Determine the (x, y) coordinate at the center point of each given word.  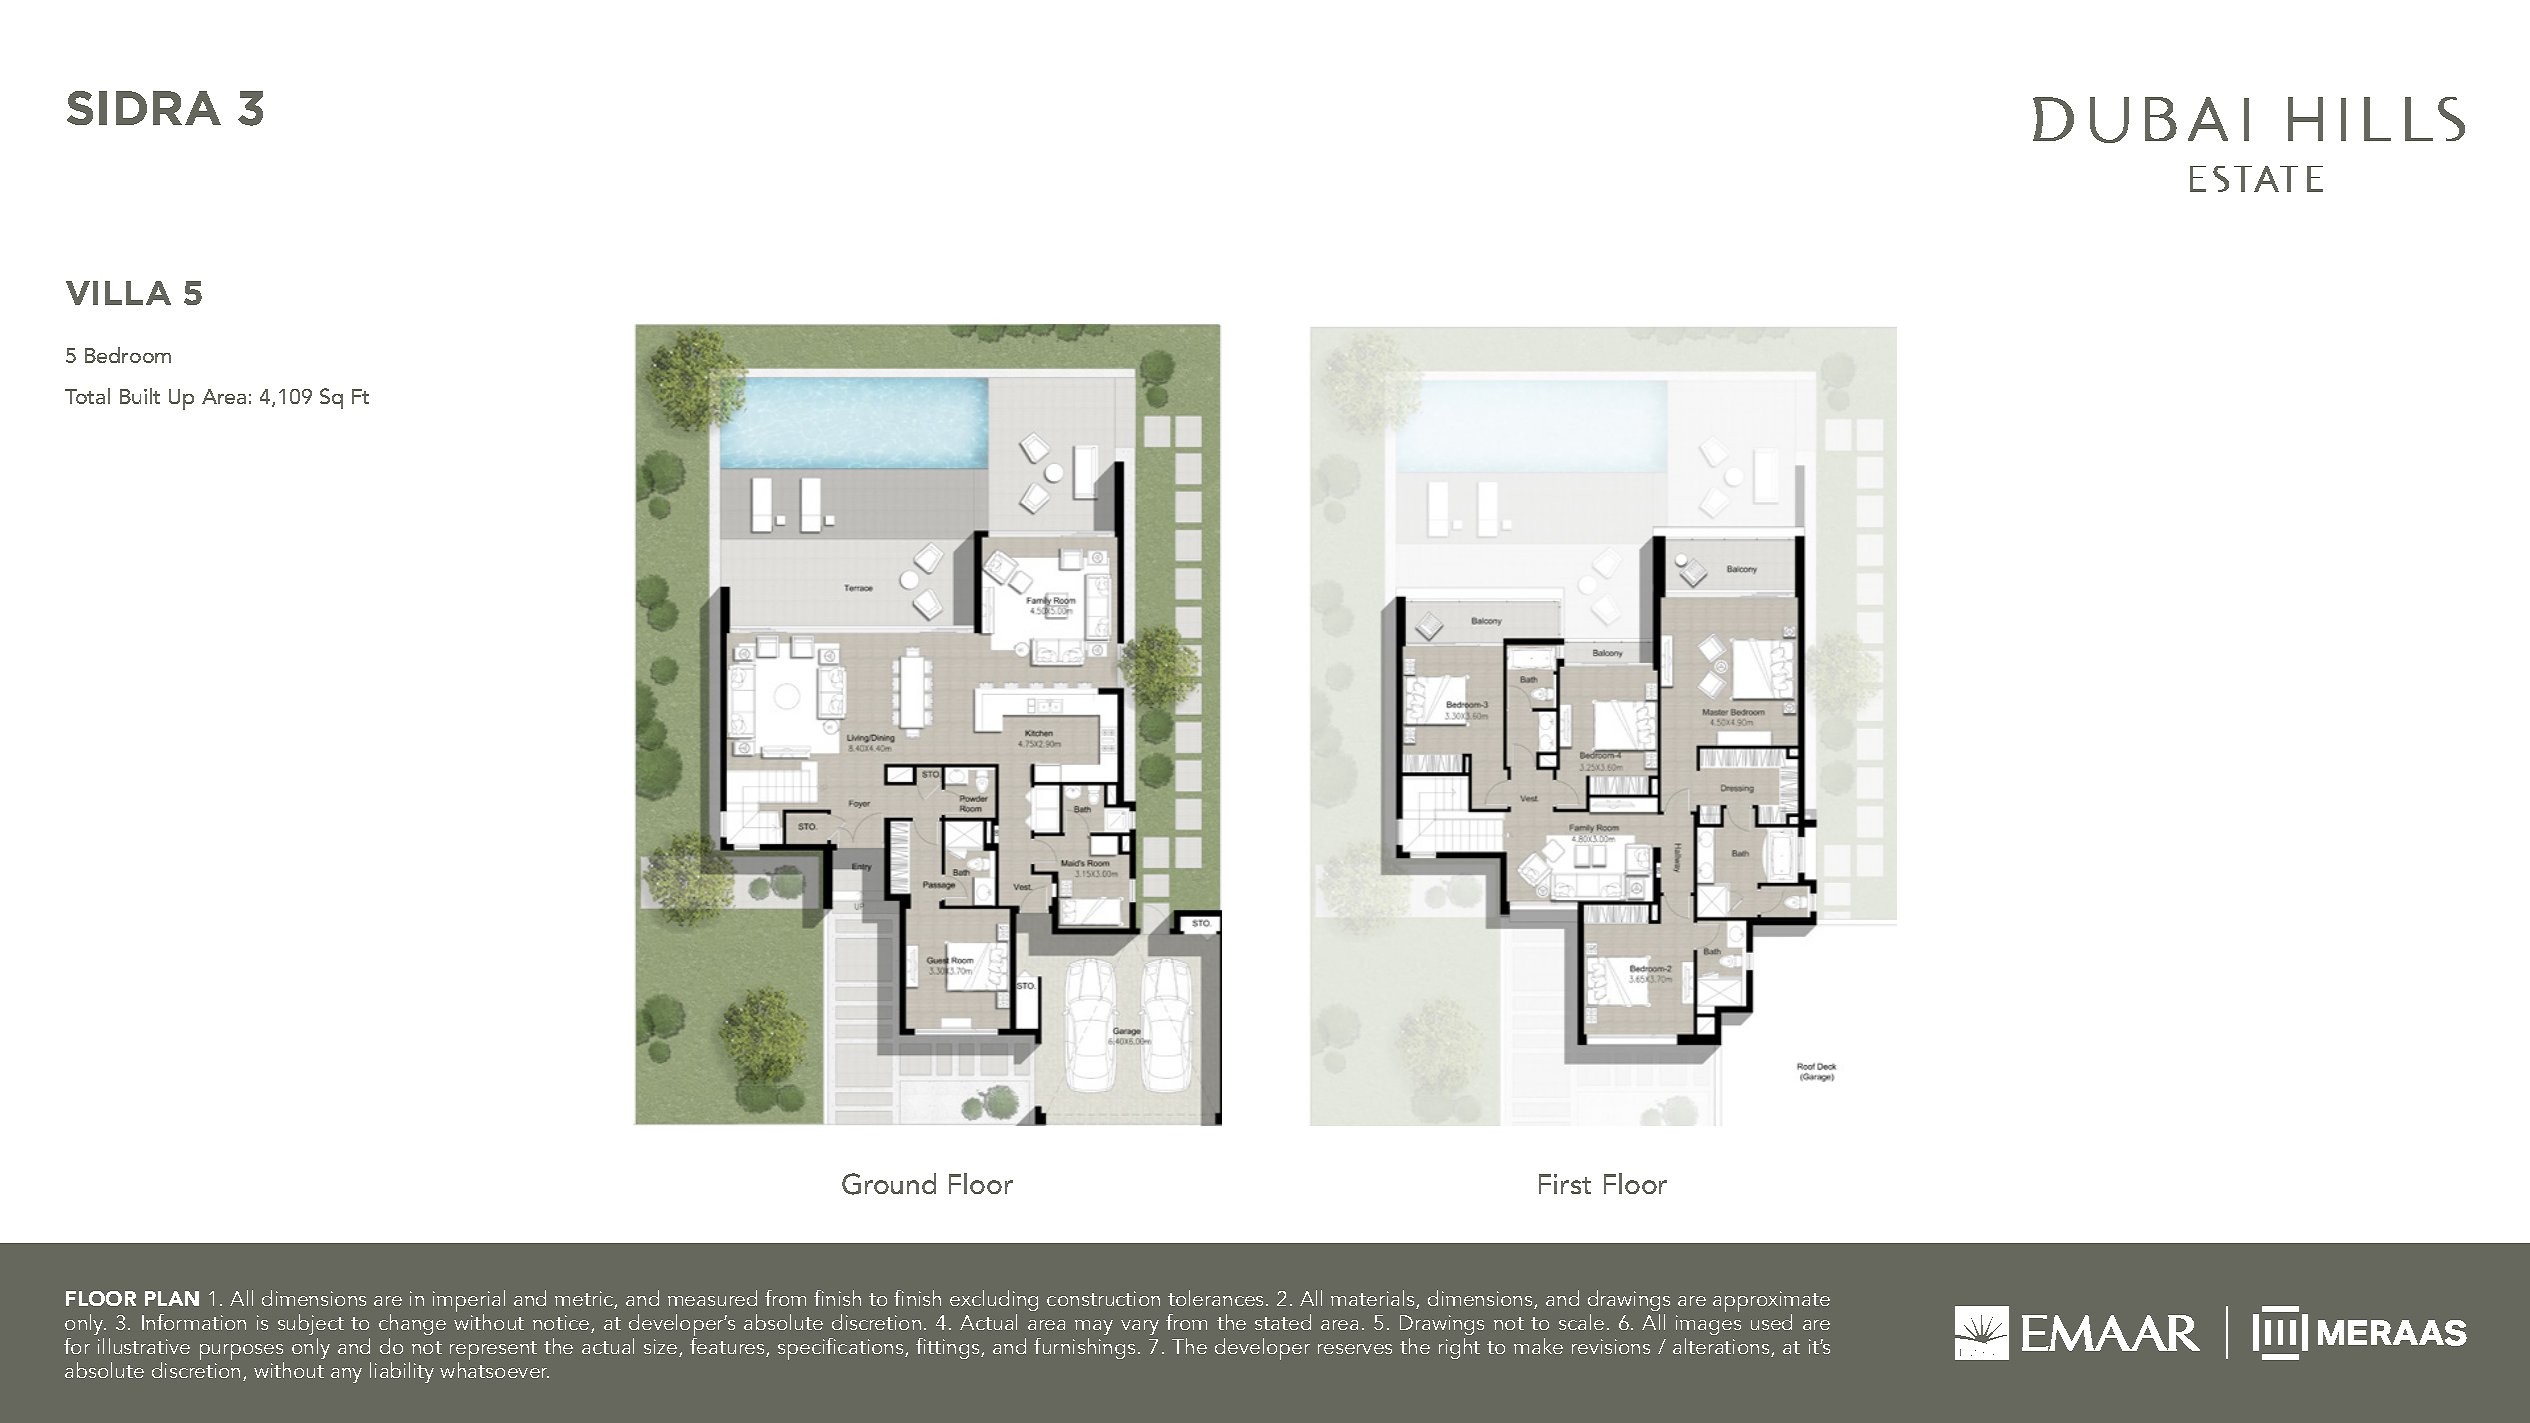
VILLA (118, 293)
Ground (889, 1184)
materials (1374, 1299)
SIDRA (144, 108)
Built (140, 396)
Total (87, 396)
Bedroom (128, 355)
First (1565, 1184)
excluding (994, 1300)
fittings (949, 1348)
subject (311, 1324)
